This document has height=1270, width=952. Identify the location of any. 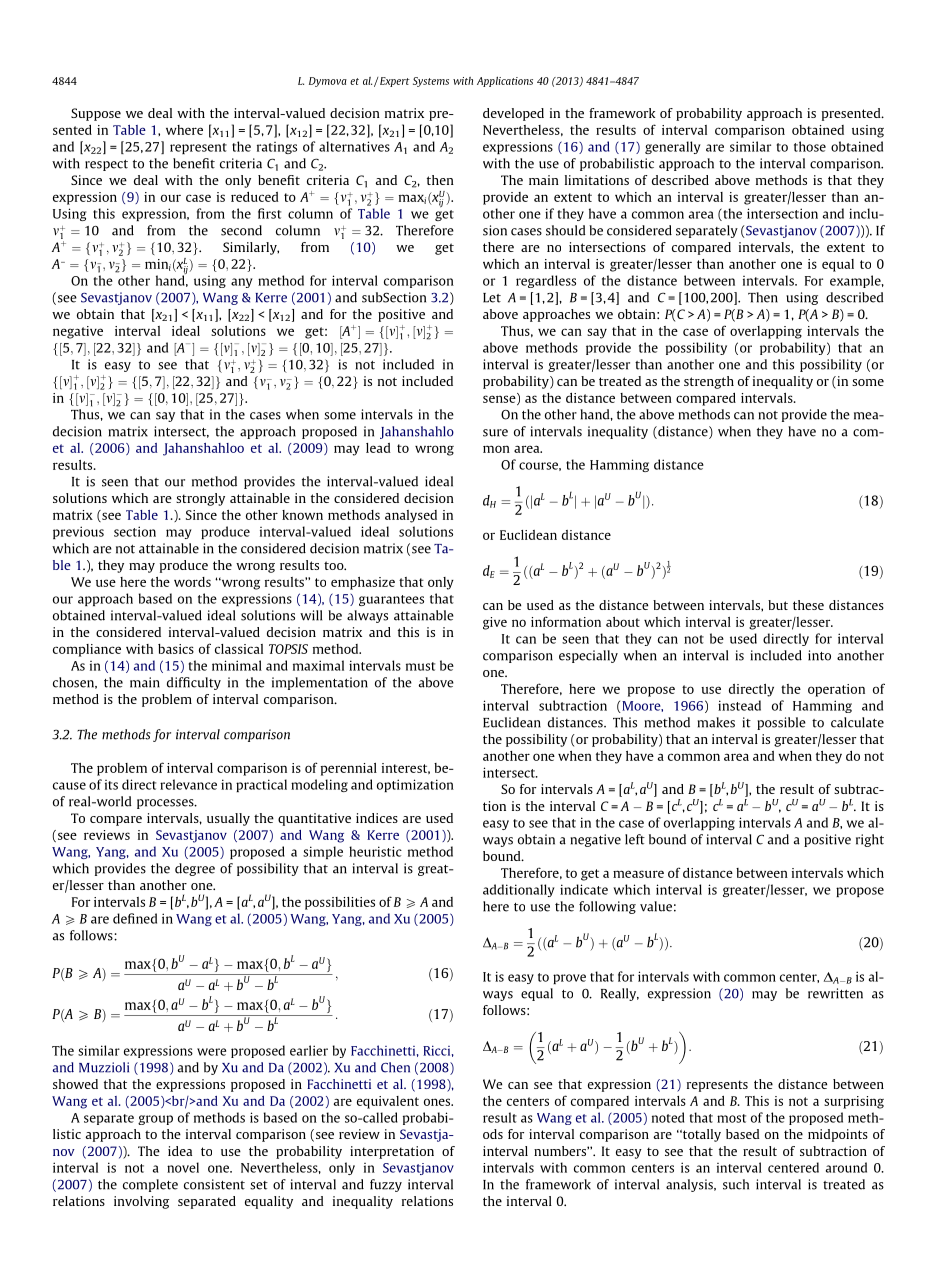
(242, 283).
